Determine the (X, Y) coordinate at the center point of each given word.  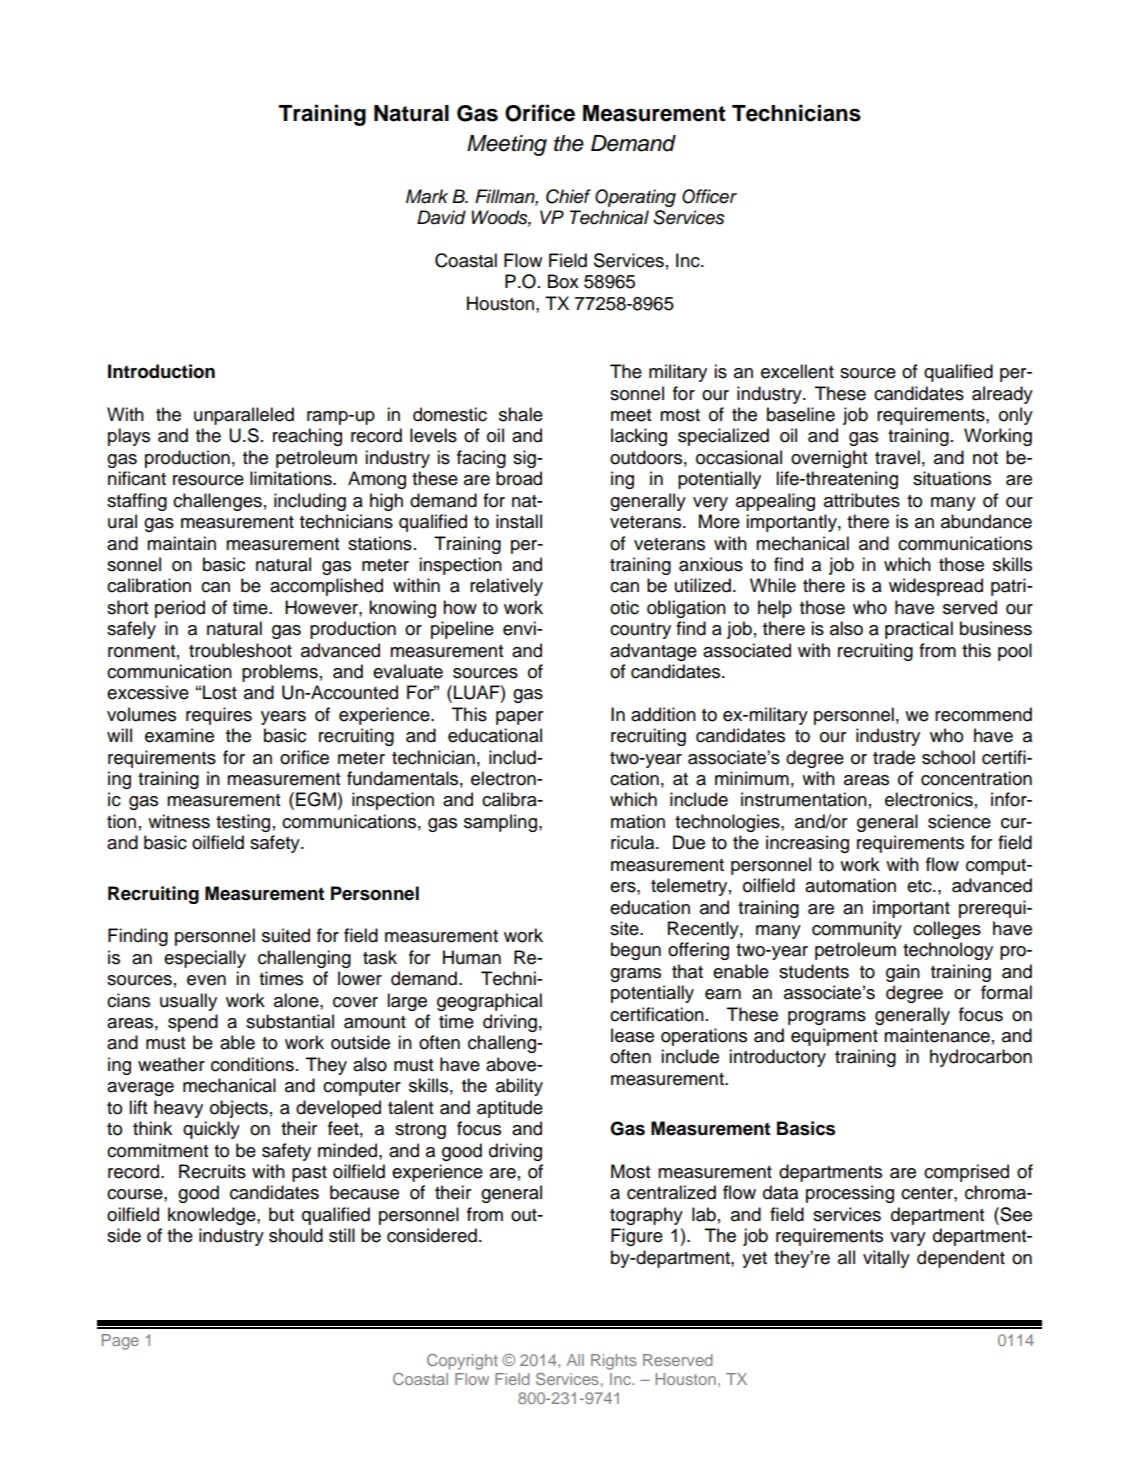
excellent (797, 371)
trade (894, 757)
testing (243, 823)
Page (120, 1342)
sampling (500, 823)
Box (563, 281)
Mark (427, 196)
